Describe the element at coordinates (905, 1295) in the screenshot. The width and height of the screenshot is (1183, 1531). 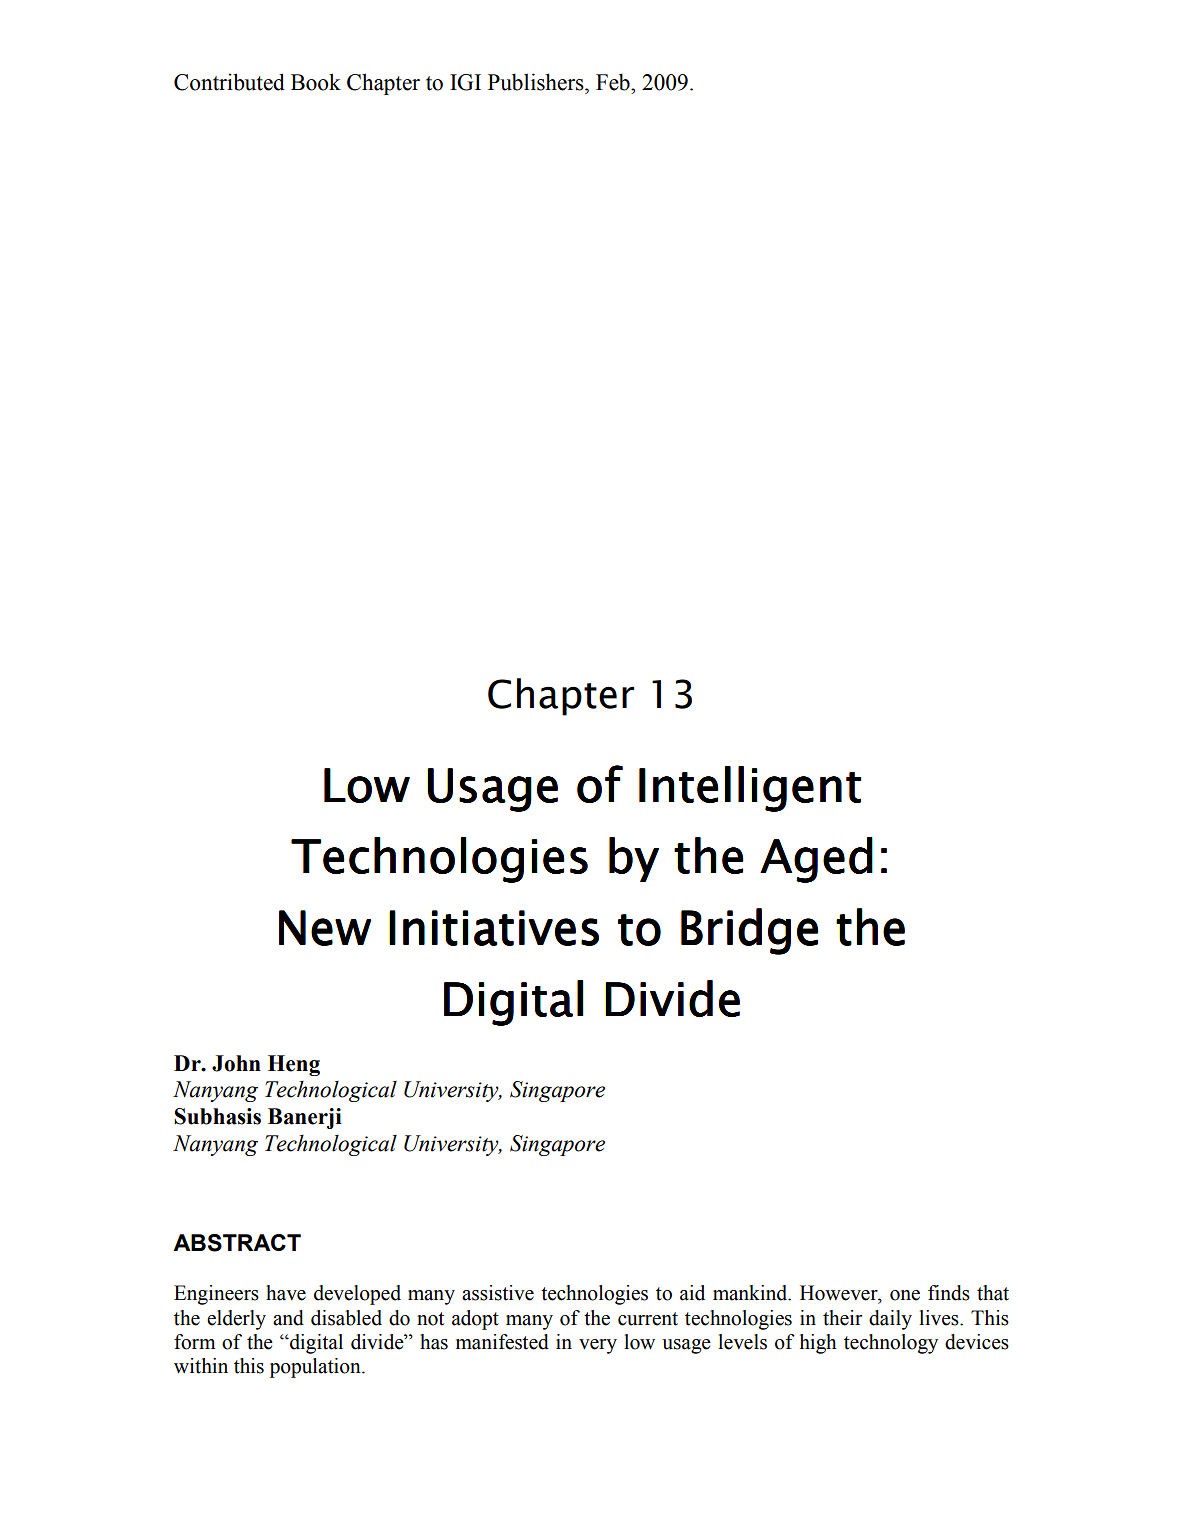
I see `one` at that location.
